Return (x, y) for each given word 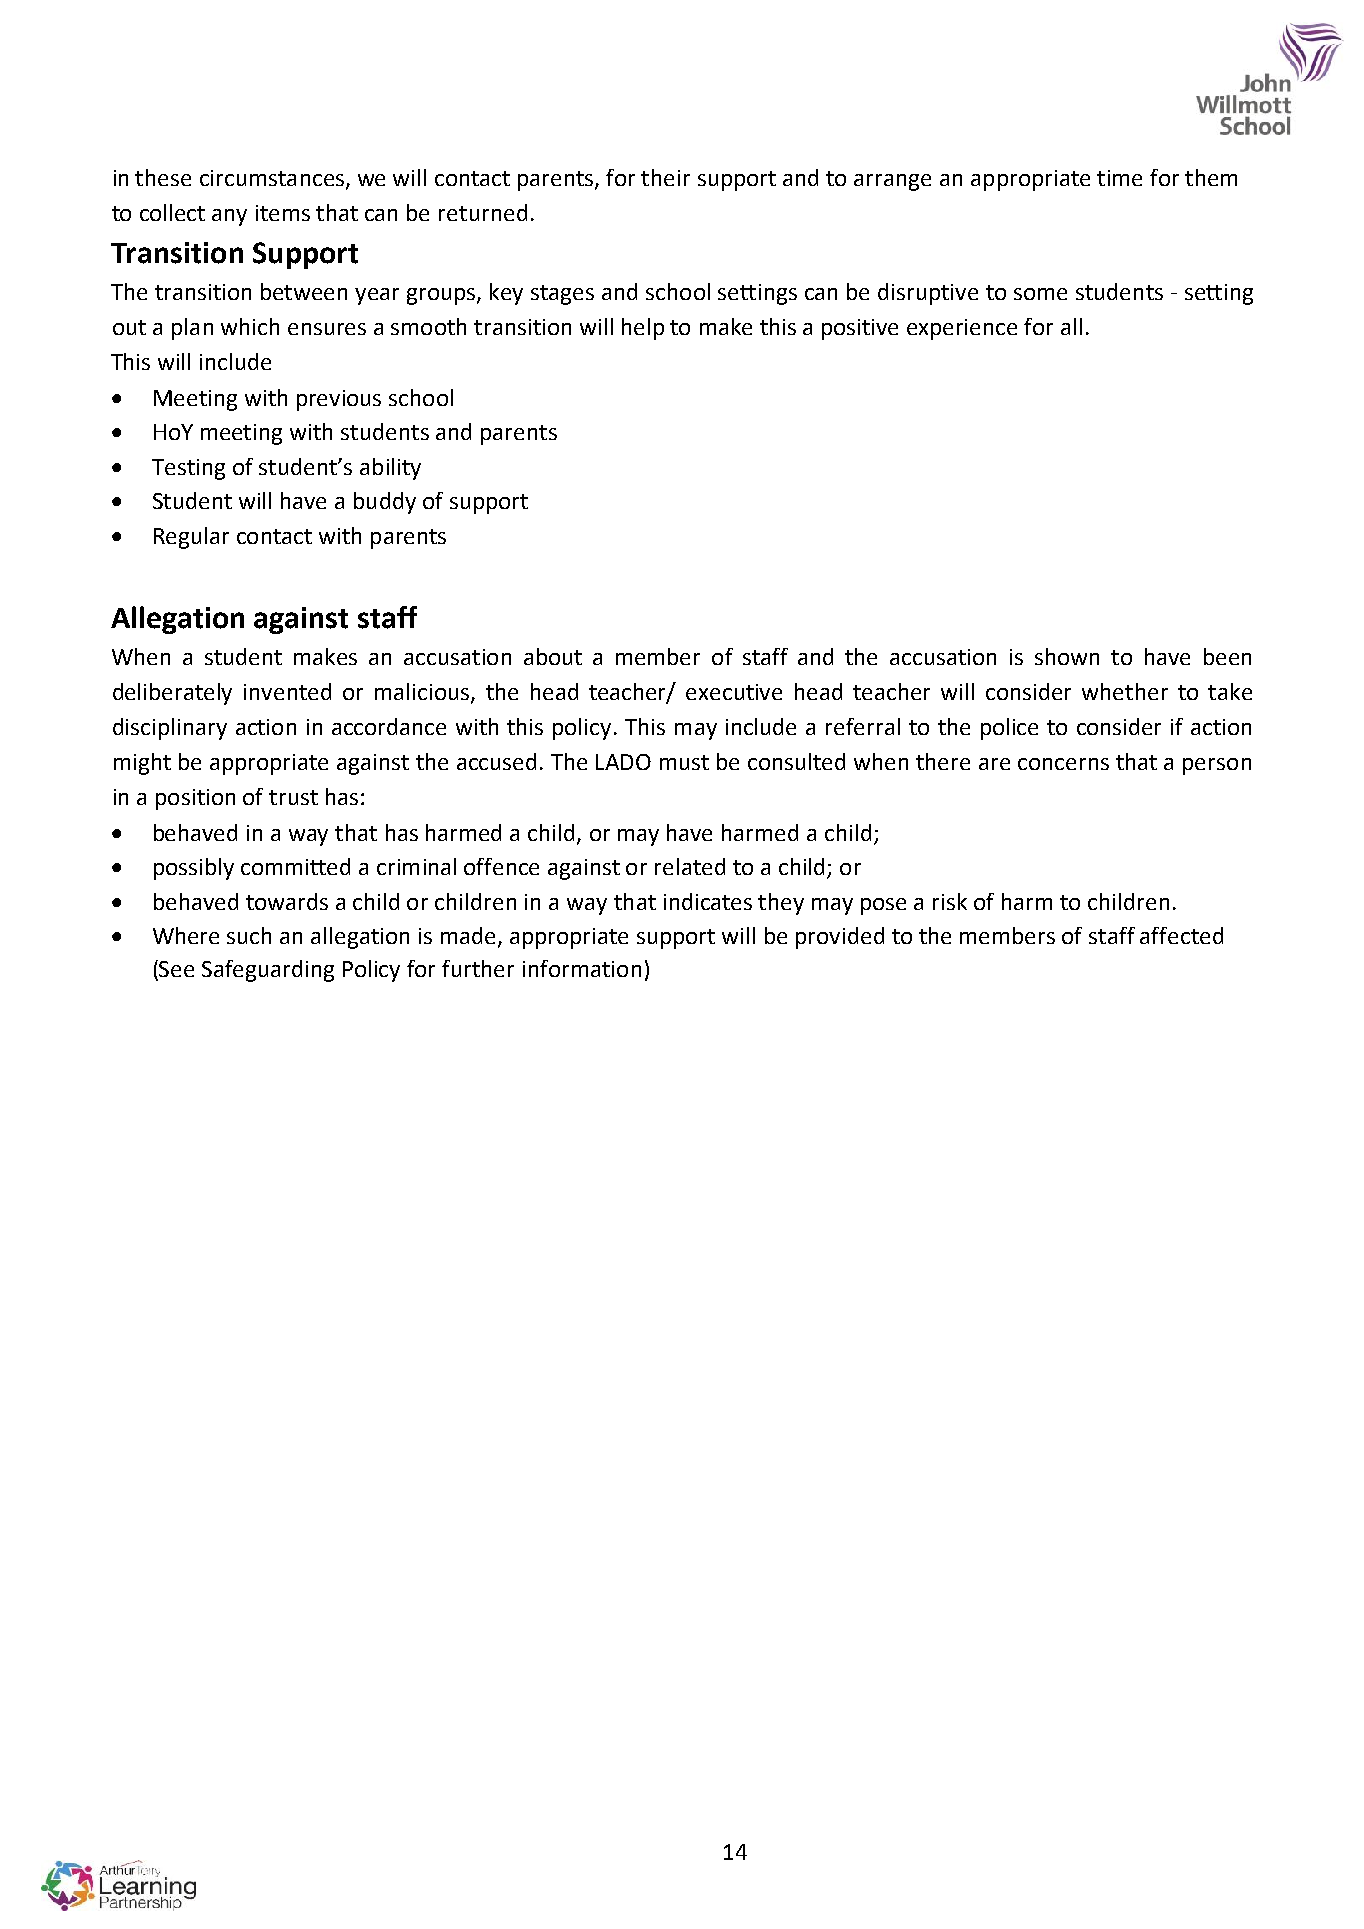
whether (1125, 691)
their (665, 177)
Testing (188, 469)
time (1119, 178)
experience (962, 329)
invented (287, 691)
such (249, 935)
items (283, 213)
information (582, 968)
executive (734, 692)
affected (1181, 935)
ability (390, 469)
